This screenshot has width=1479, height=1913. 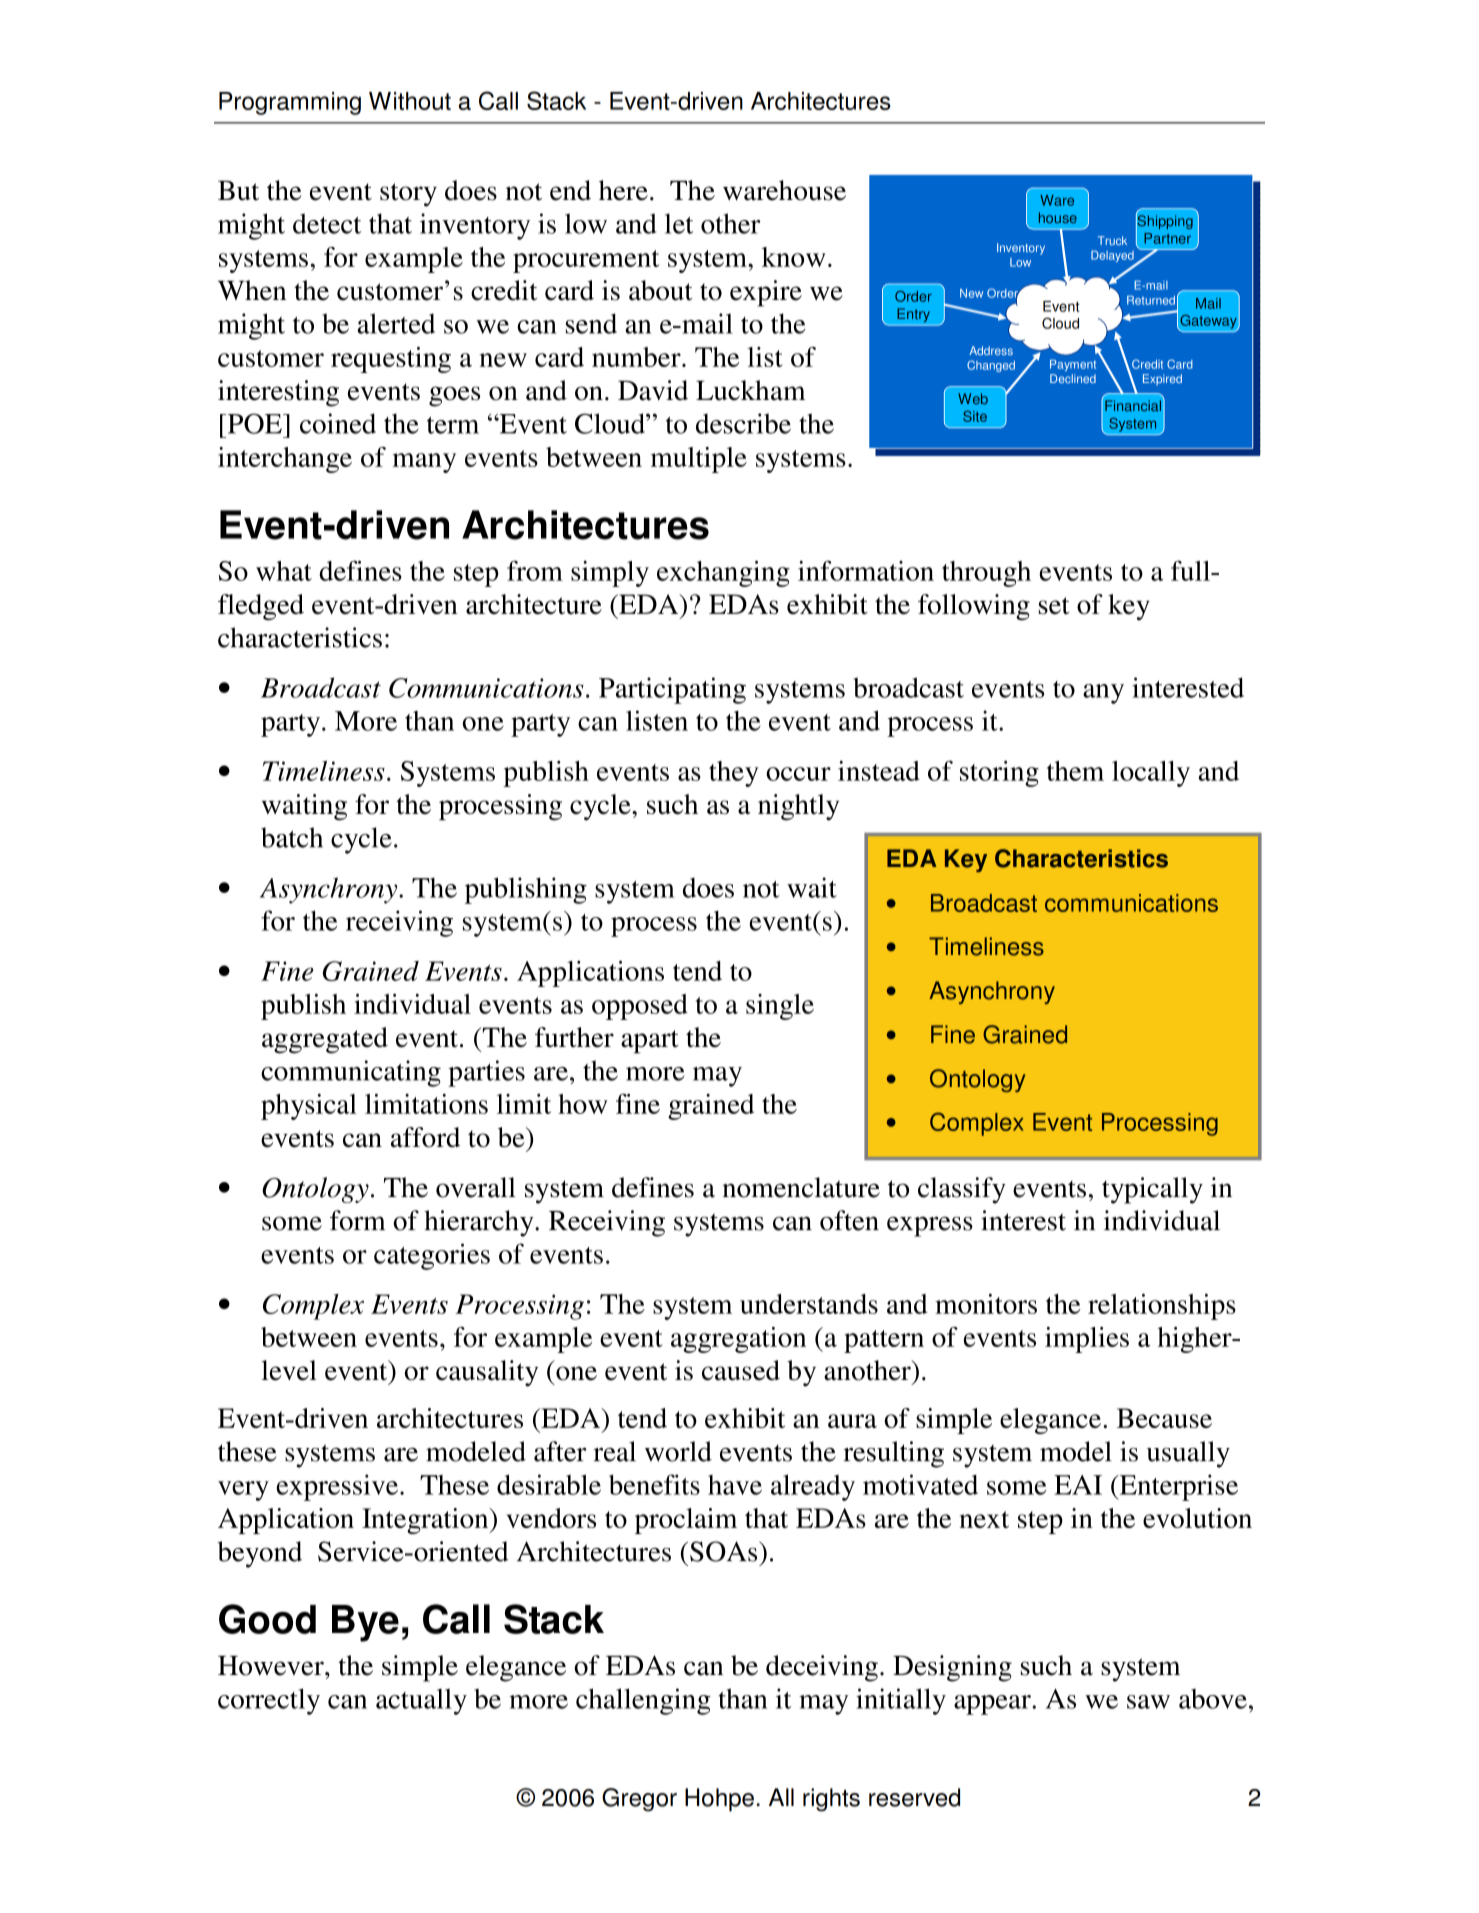 What do you see at coordinates (801, 1187) in the screenshot?
I see `nomenclature` at bounding box center [801, 1187].
